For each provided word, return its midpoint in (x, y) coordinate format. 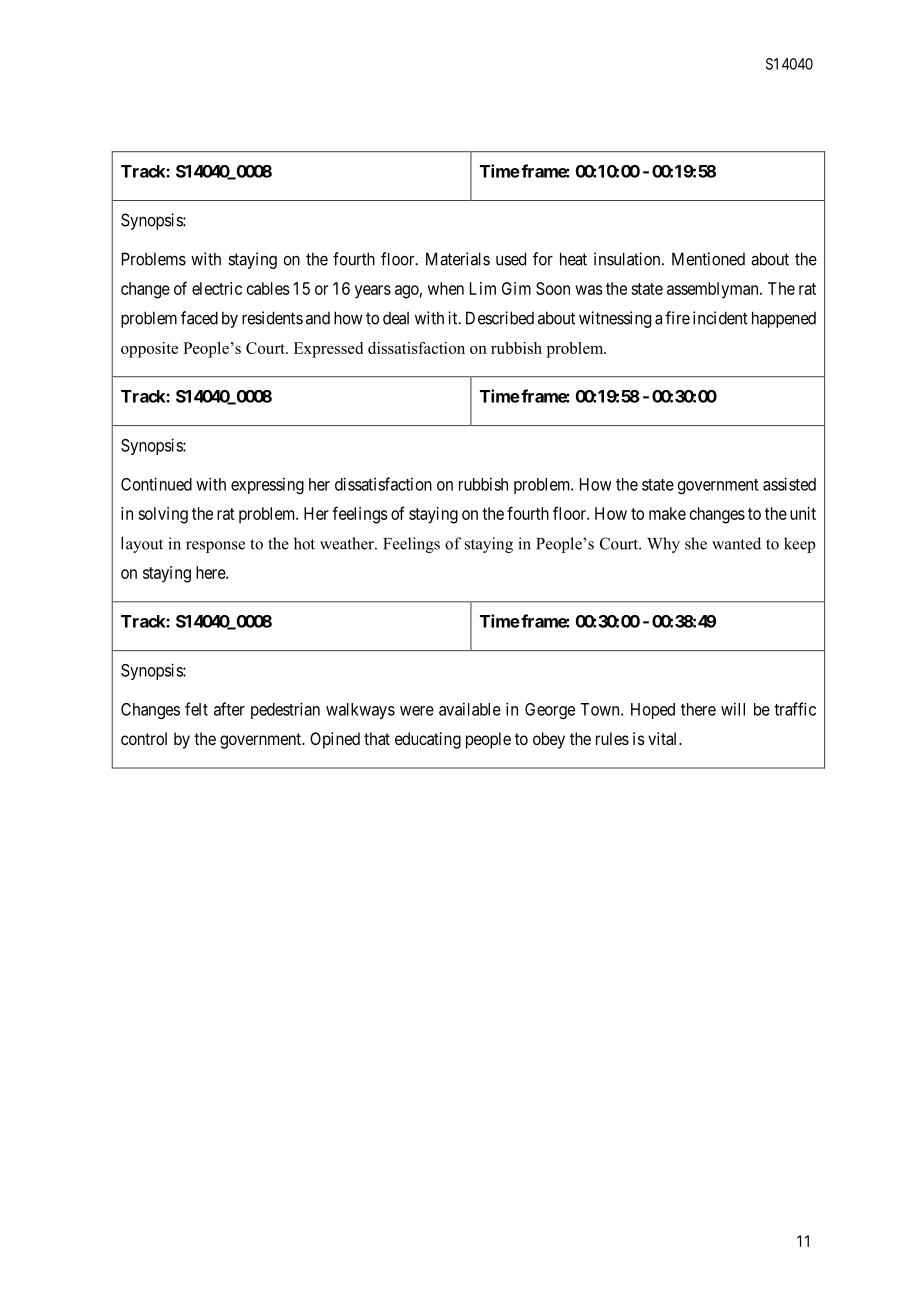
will (733, 709)
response (215, 547)
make (667, 513)
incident (720, 318)
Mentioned (708, 259)
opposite (149, 350)
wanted (736, 543)
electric (217, 288)
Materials (458, 259)
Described (500, 318)
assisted (789, 484)
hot (304, 543)
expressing (267, 485)
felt (196, 709)
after (229, 709)
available (470, 709)
